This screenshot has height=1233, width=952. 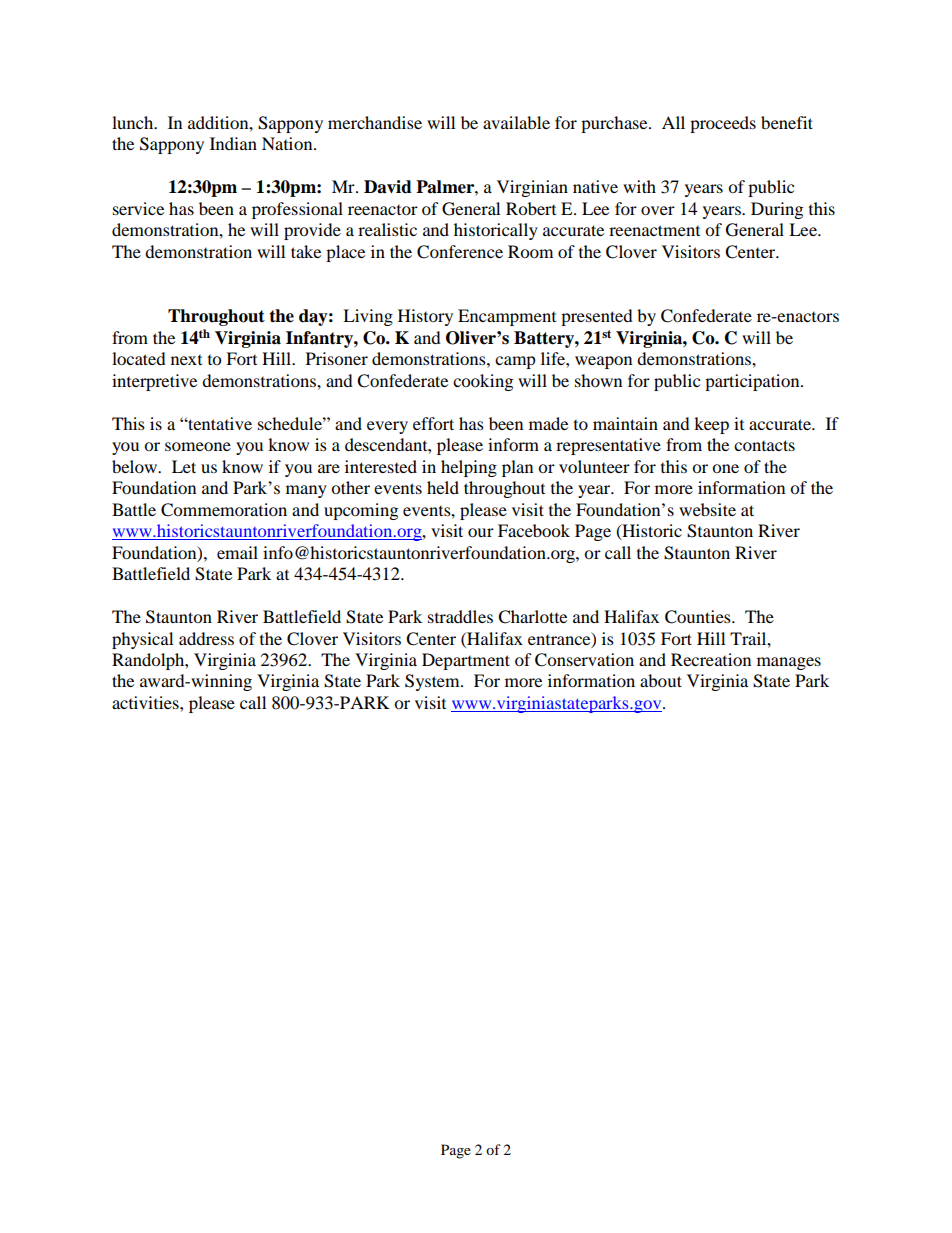 I want to click on website, so click(x=707, y=509).
